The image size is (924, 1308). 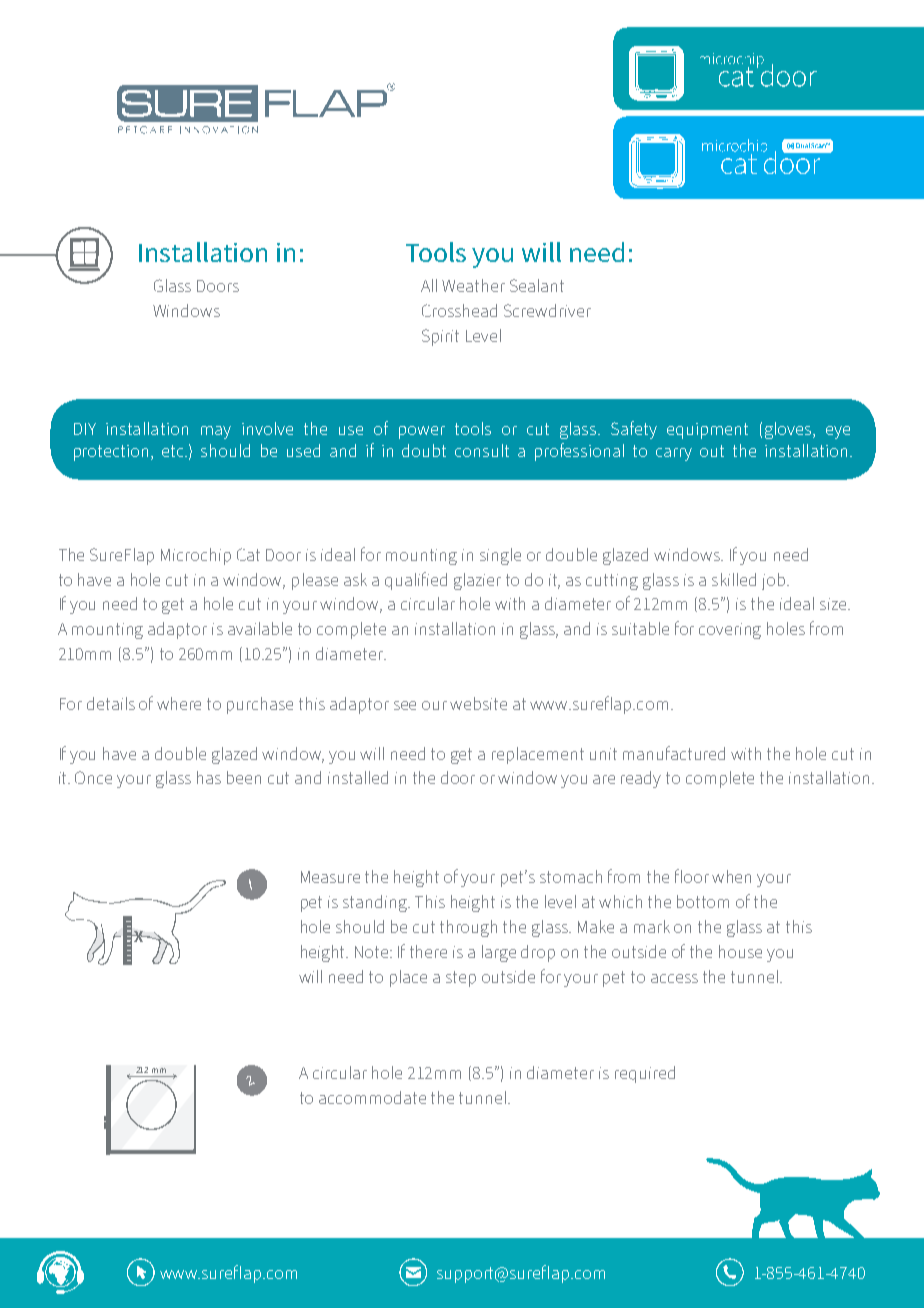 I want to click on Weather, so click(x=473, y=285).
